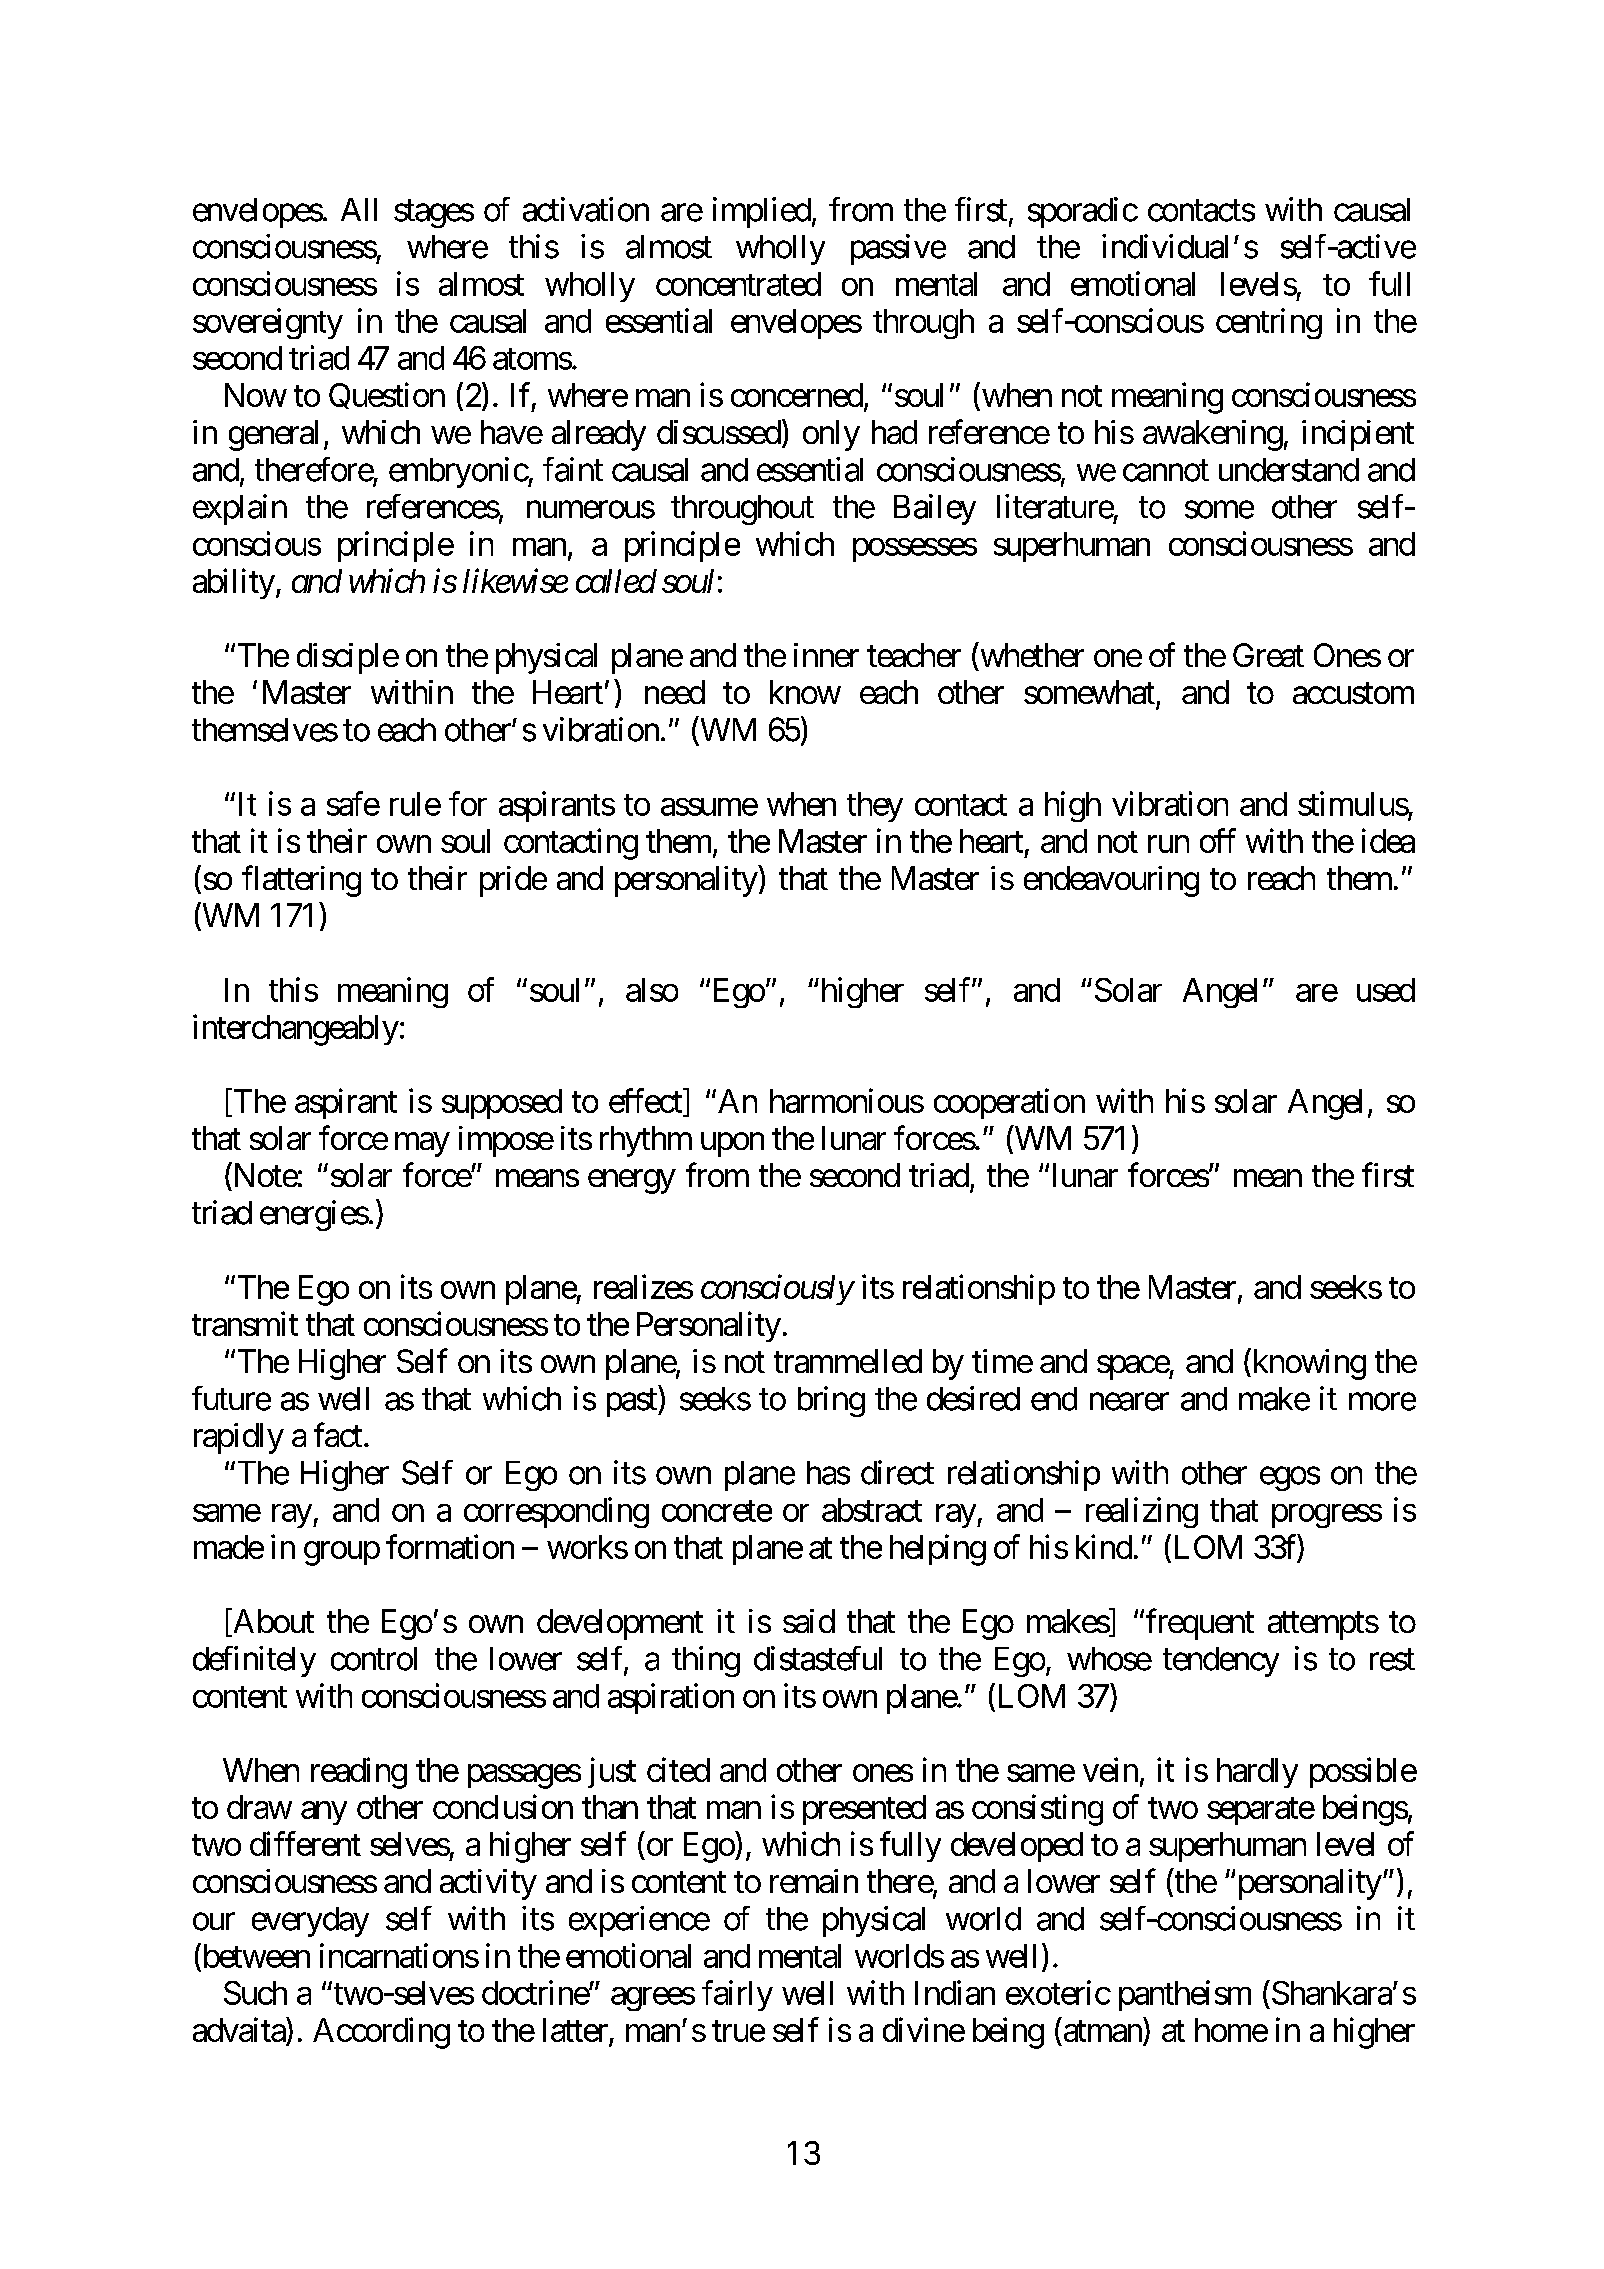 Image resolution: width=1604 pixels, height=2269 pixels. What do you see at coordinates (738, 284) in the document?
I see `concentrated` at bounding box center [738, 284].
